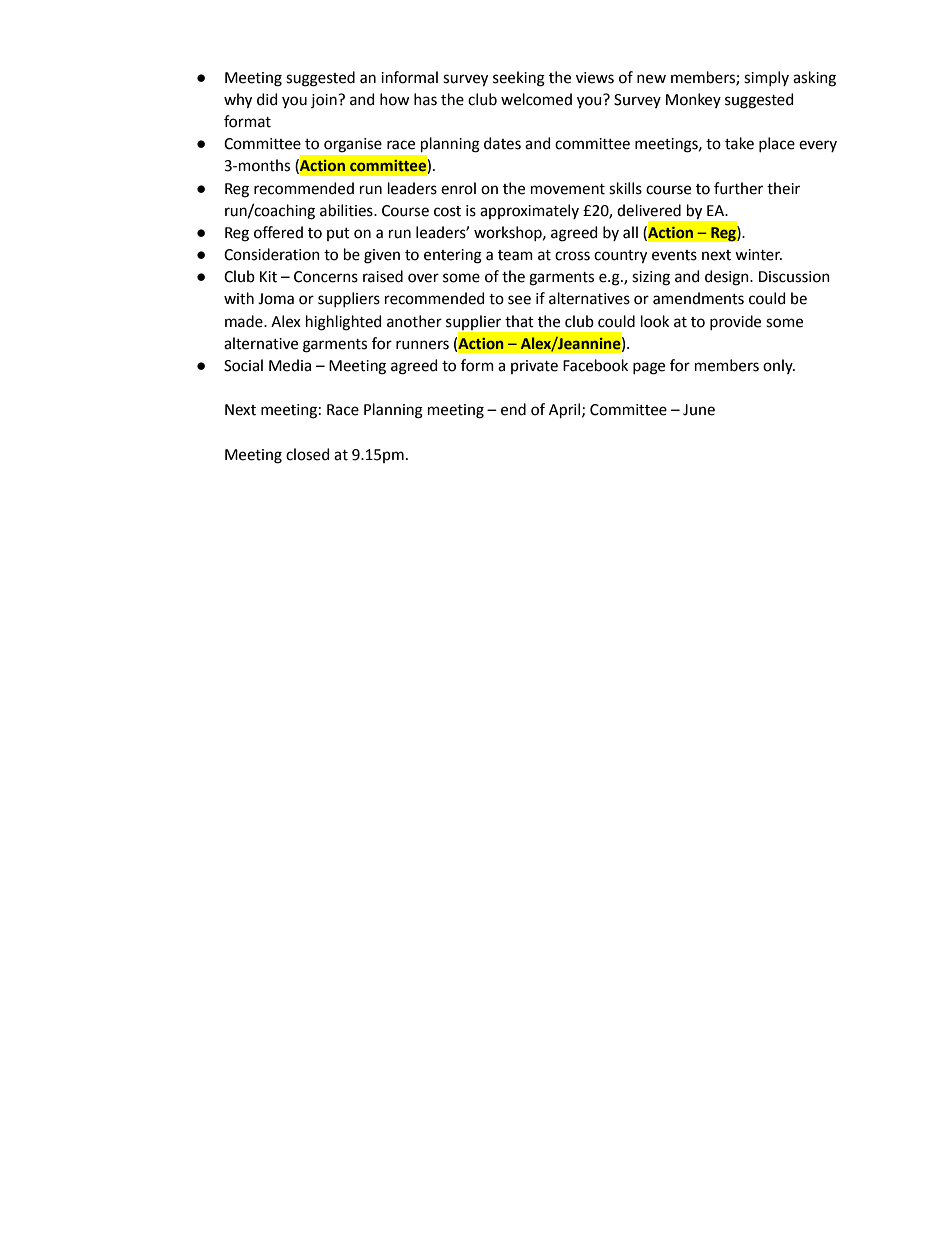 The height and width of the screenshot is (1233, 952). Describe the element at coordinates (515, 255) in the screenshot. I see `team` at that location.
